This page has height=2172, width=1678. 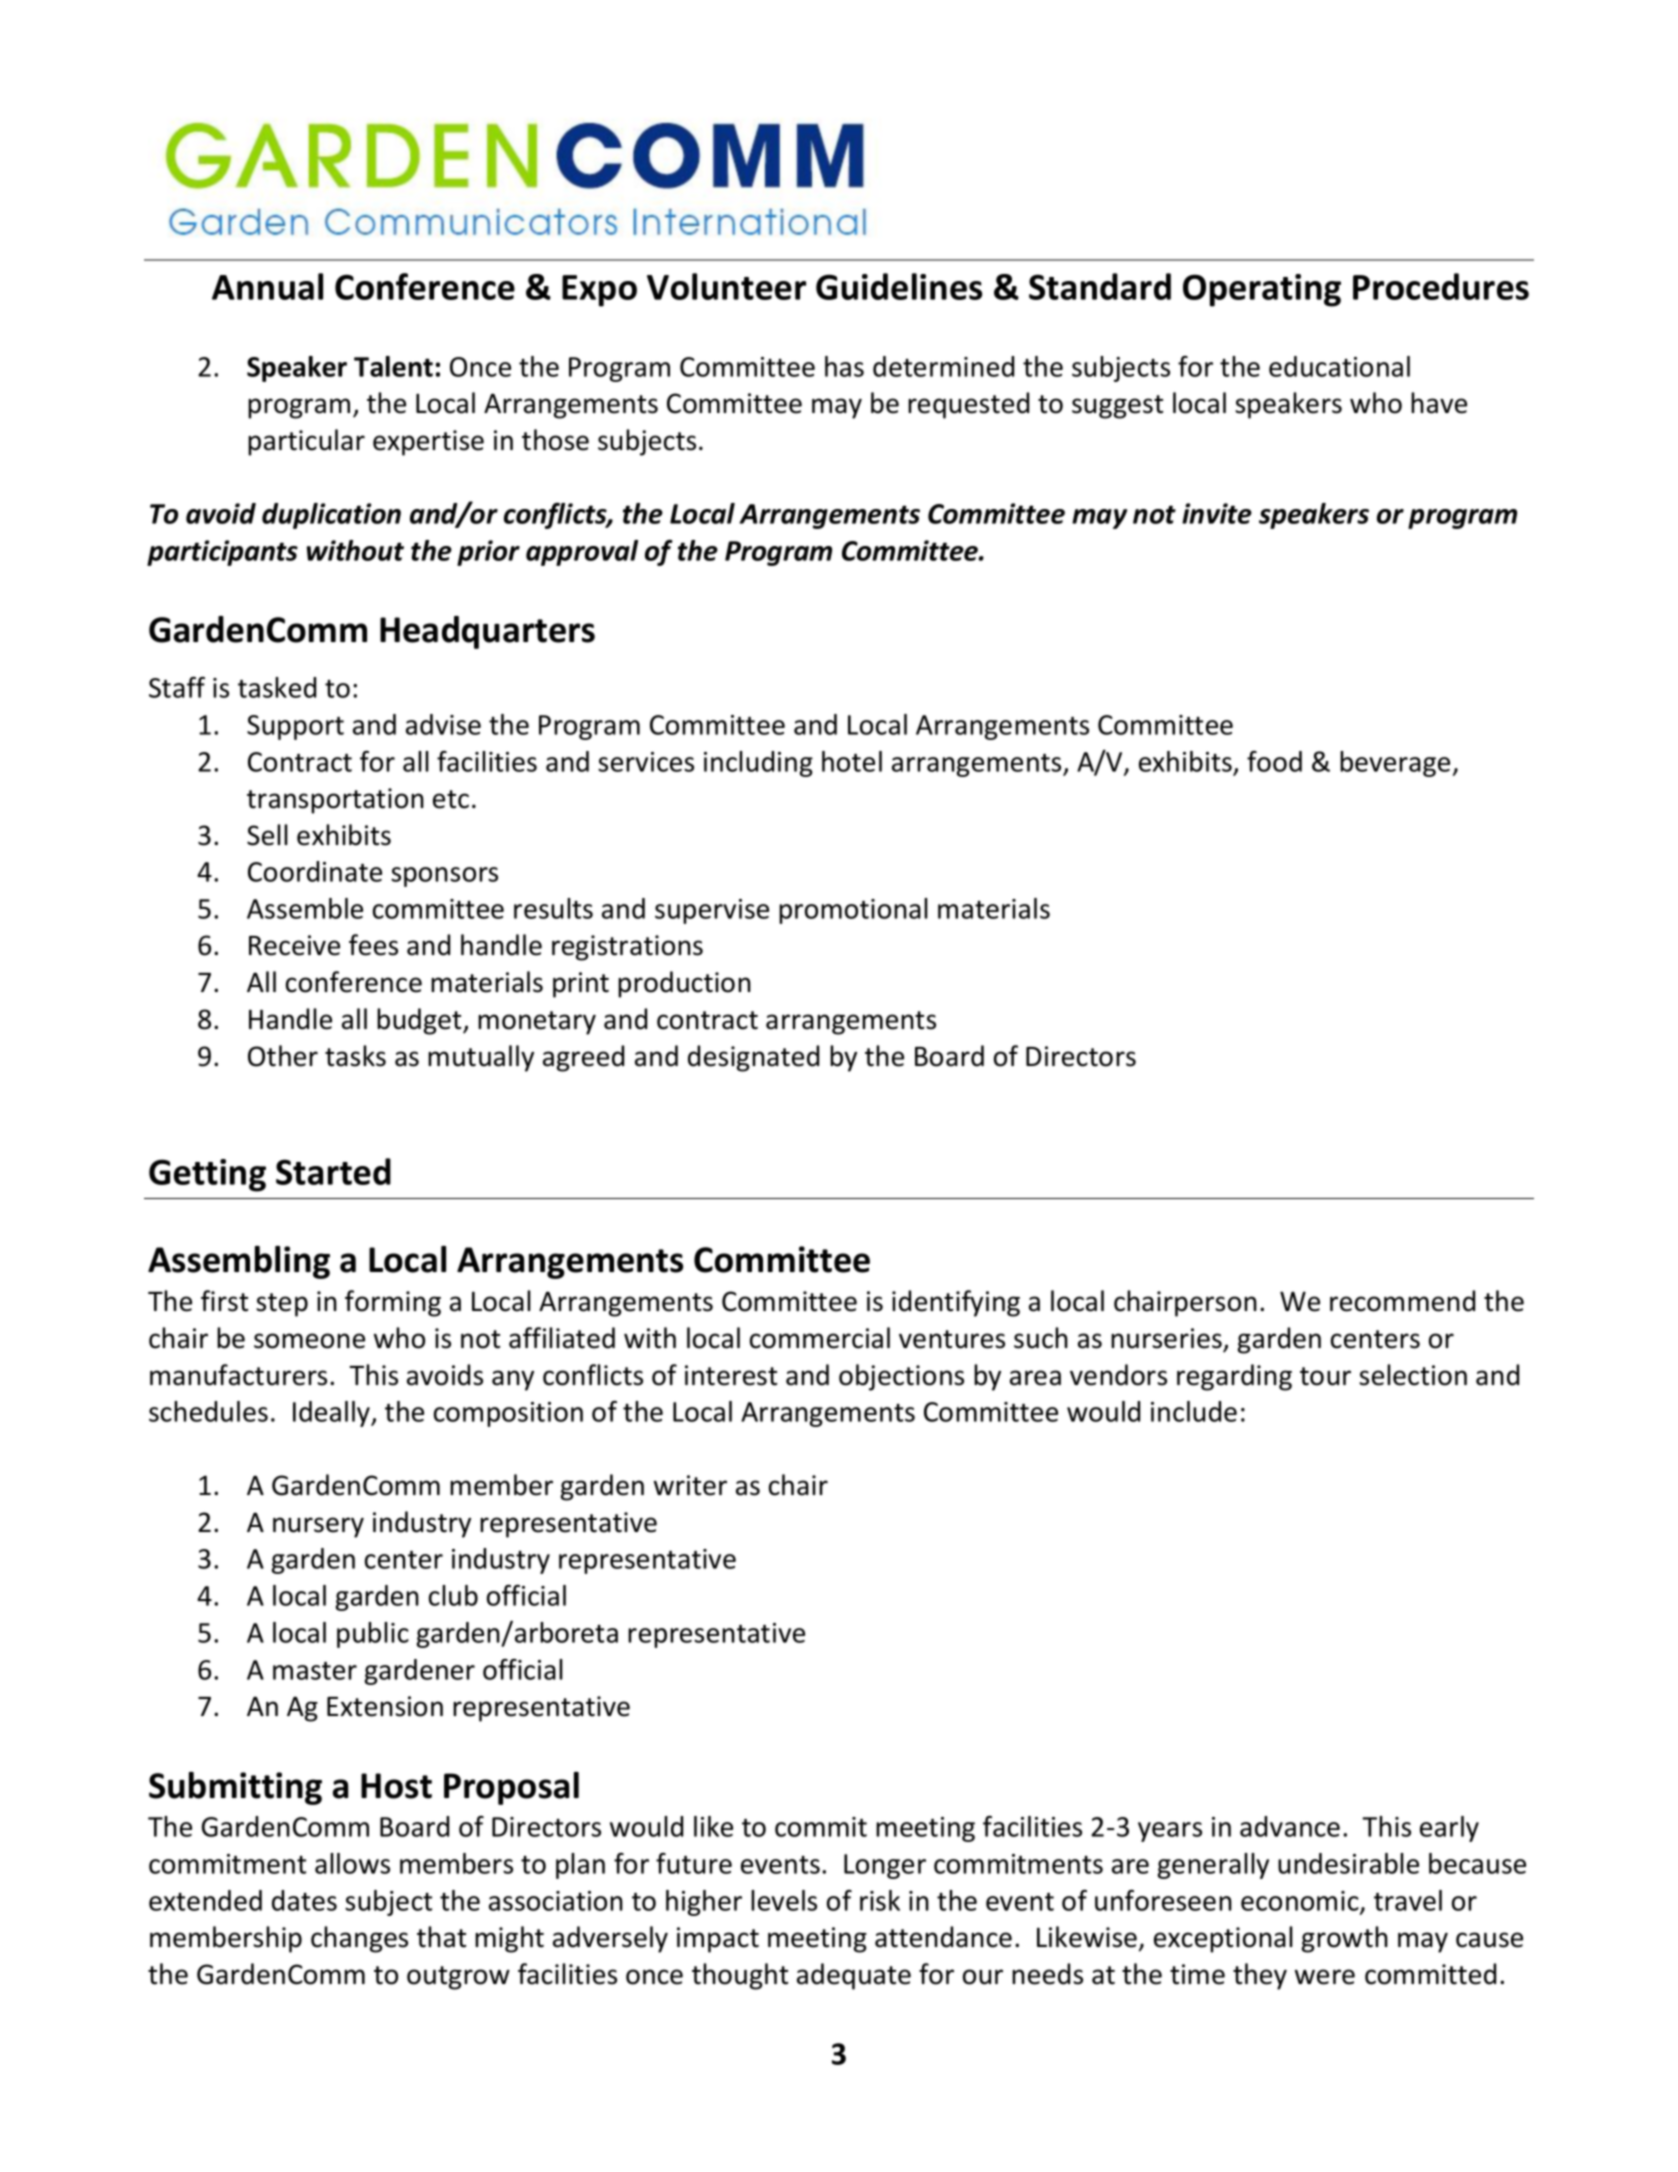 I want to click on Talent, so click(x=393, y=366).
